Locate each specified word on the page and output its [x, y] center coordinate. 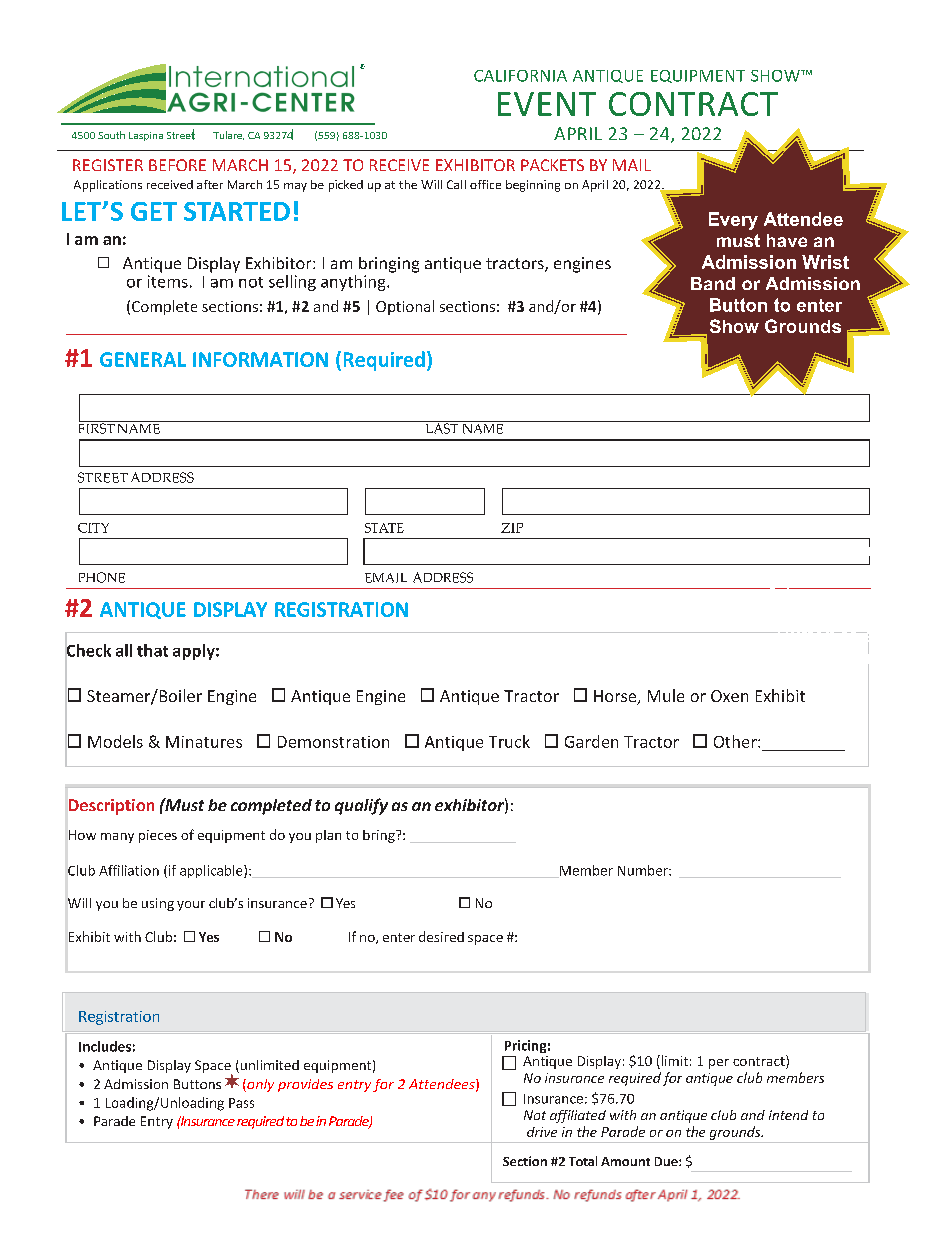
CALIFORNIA [520, 76]
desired [441, 936]
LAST [442, 427]
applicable [212, 871]
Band [713, 283]
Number [644, 870]
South [111, 135]
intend [788, 1115]
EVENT [547, 104]
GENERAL [143, 359]
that [152, 650]
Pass [241, 1103]
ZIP [512, 528]
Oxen [729, 696]
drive [542, 1132]
